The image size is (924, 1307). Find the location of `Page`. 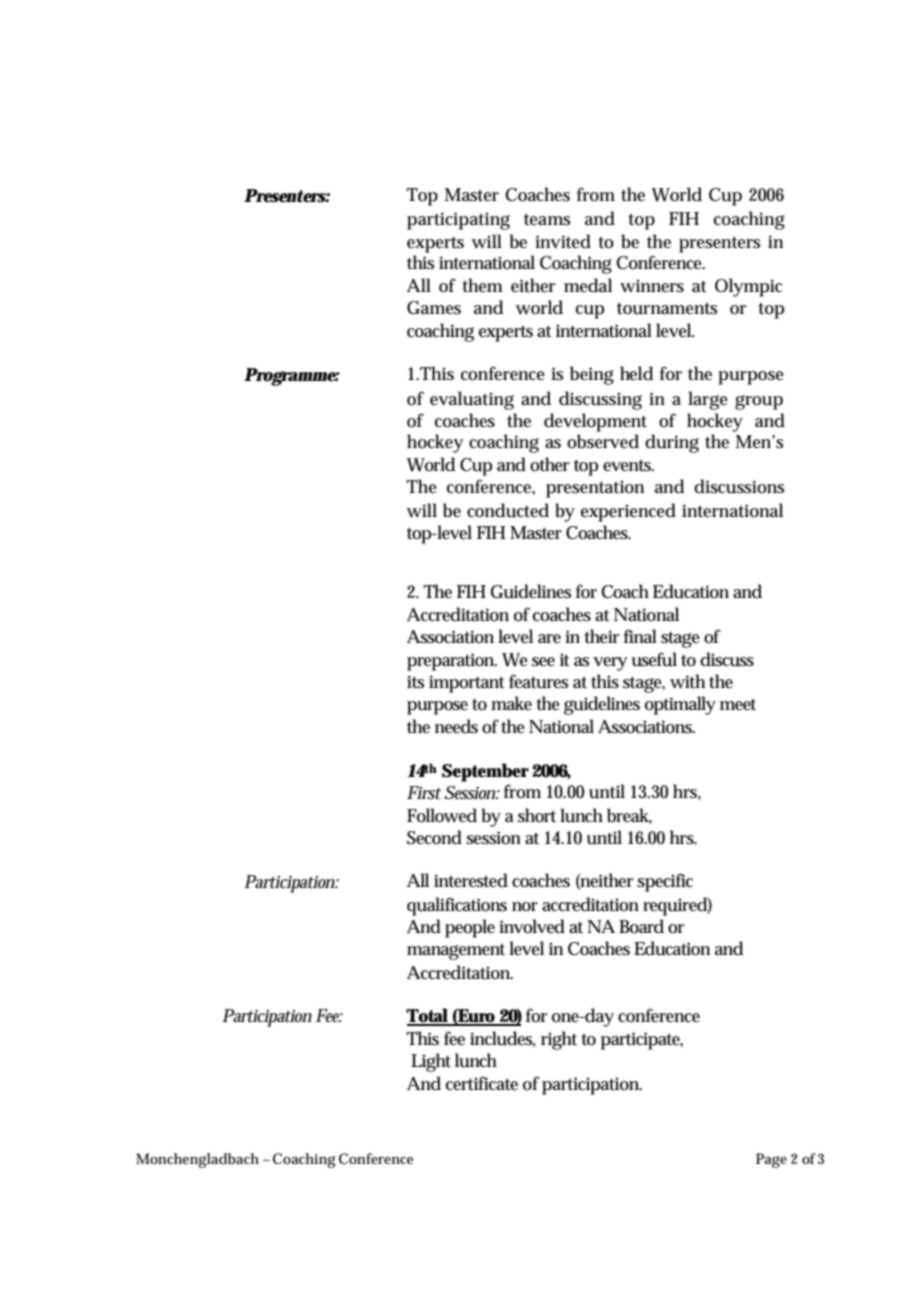

Page is located at coordinates (771, 1160).
